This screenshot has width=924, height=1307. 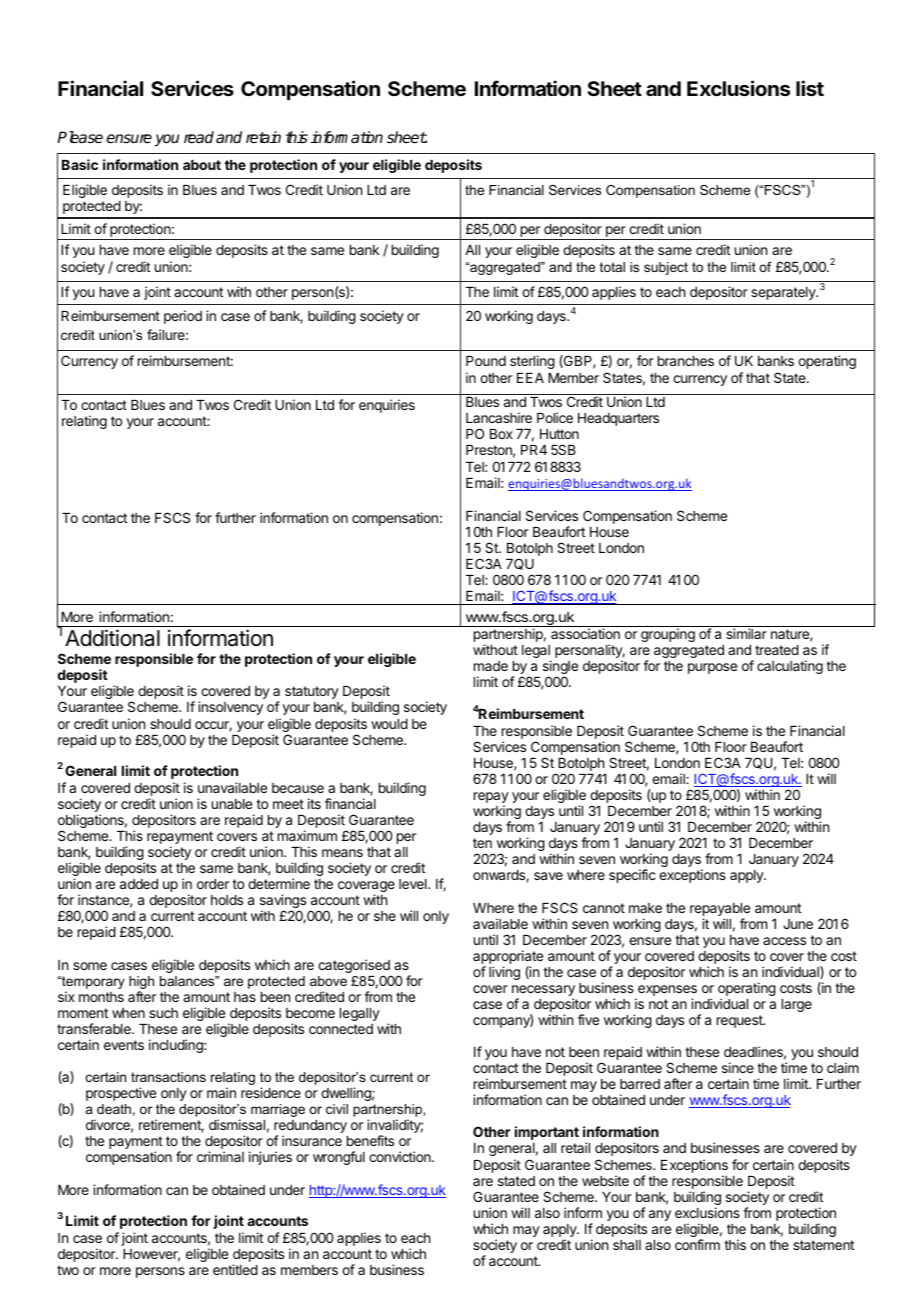 What do you see at coordinates (230, 708) in the screenshot?
I see `insolvency` at bounding box center [230, 708].
